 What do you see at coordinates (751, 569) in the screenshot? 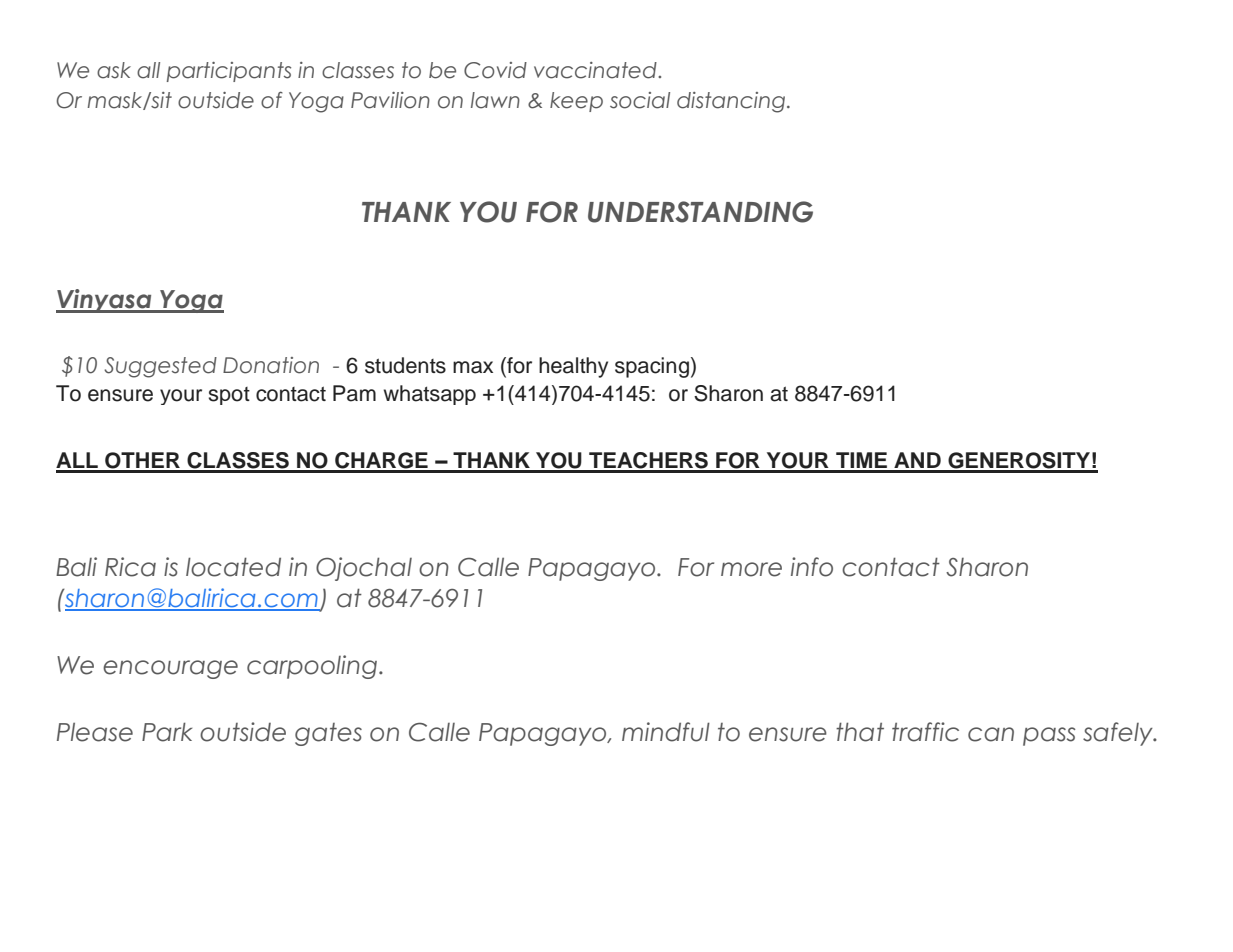
I see `more` at bounding box center [751, 569].
